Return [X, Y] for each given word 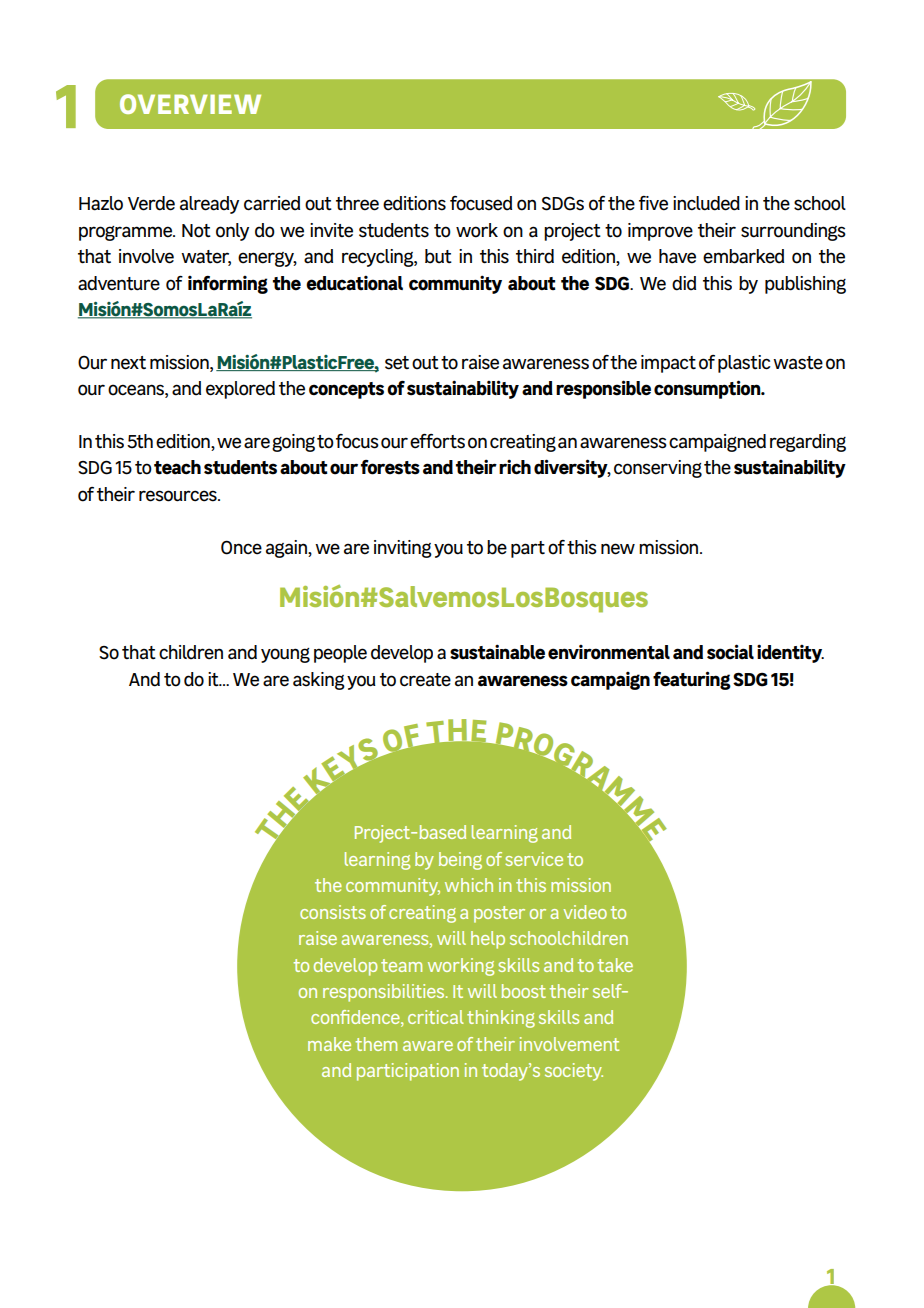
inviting [403, 549]
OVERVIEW [190, 104]
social [730, 652]
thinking [501, 1019]
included [706, 203]
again [287, 549]
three [357, 203]
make [329, 1044]
